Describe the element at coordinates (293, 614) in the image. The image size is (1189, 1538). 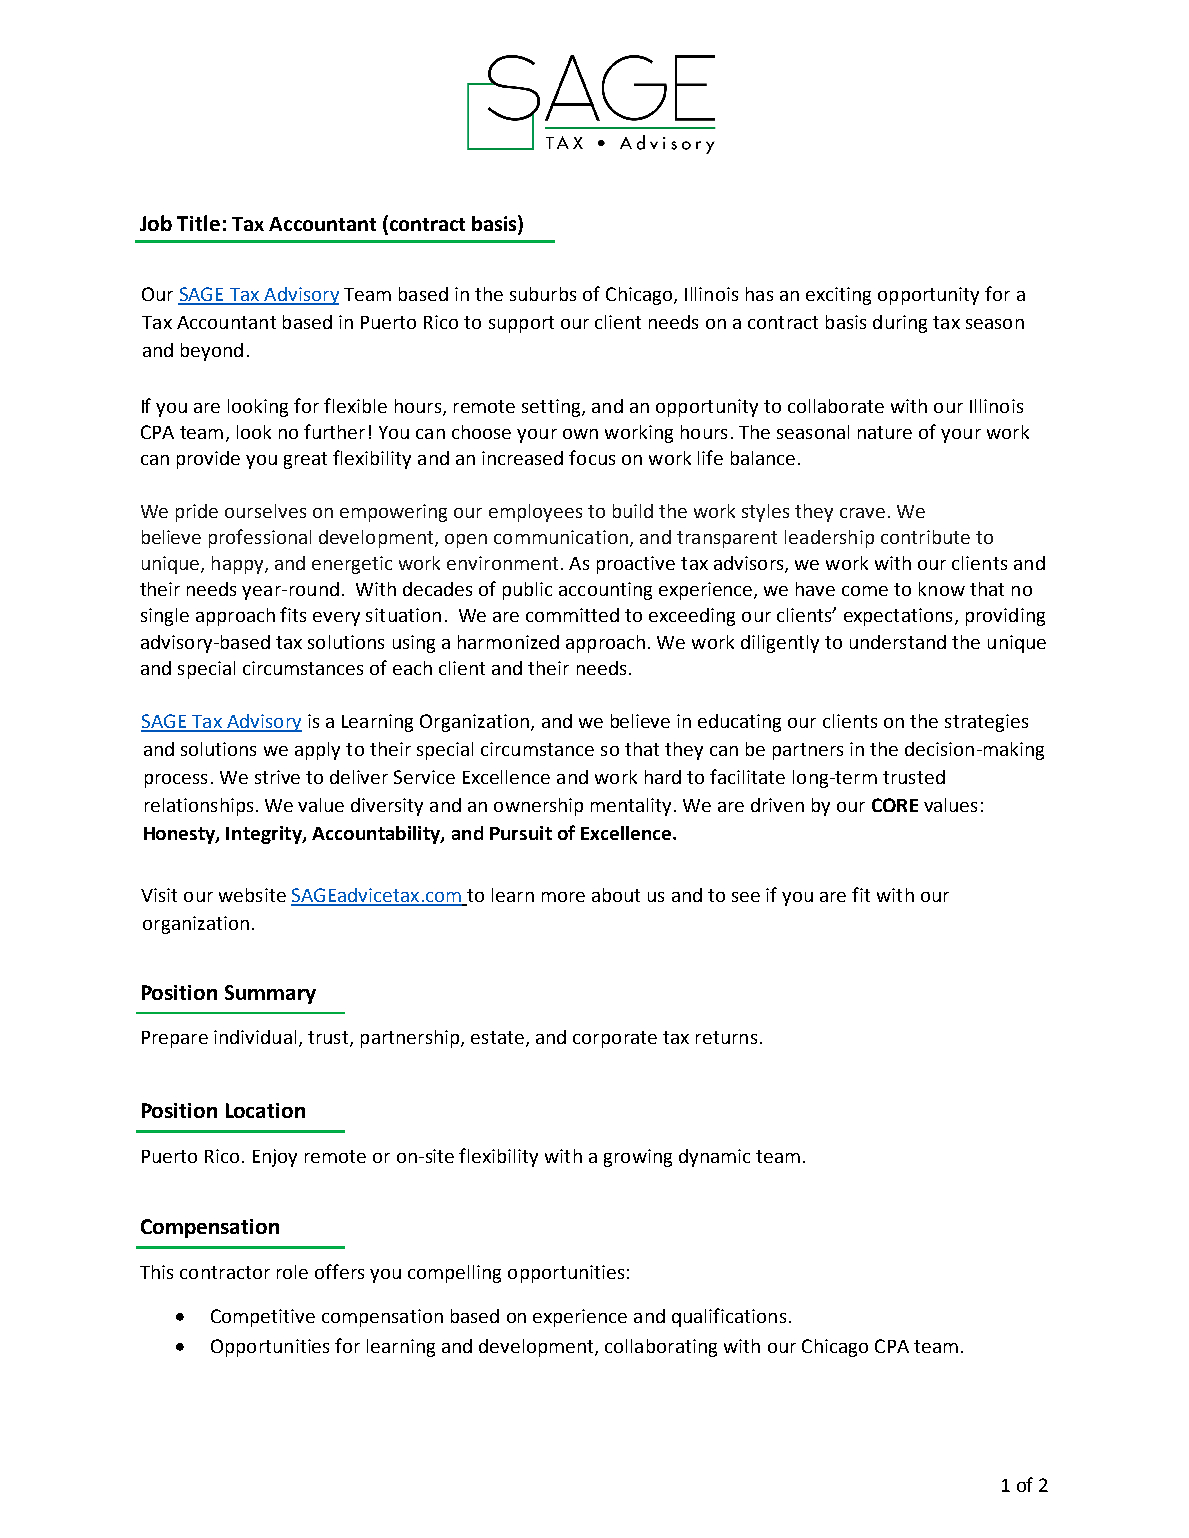
I see `fits` at that location.
